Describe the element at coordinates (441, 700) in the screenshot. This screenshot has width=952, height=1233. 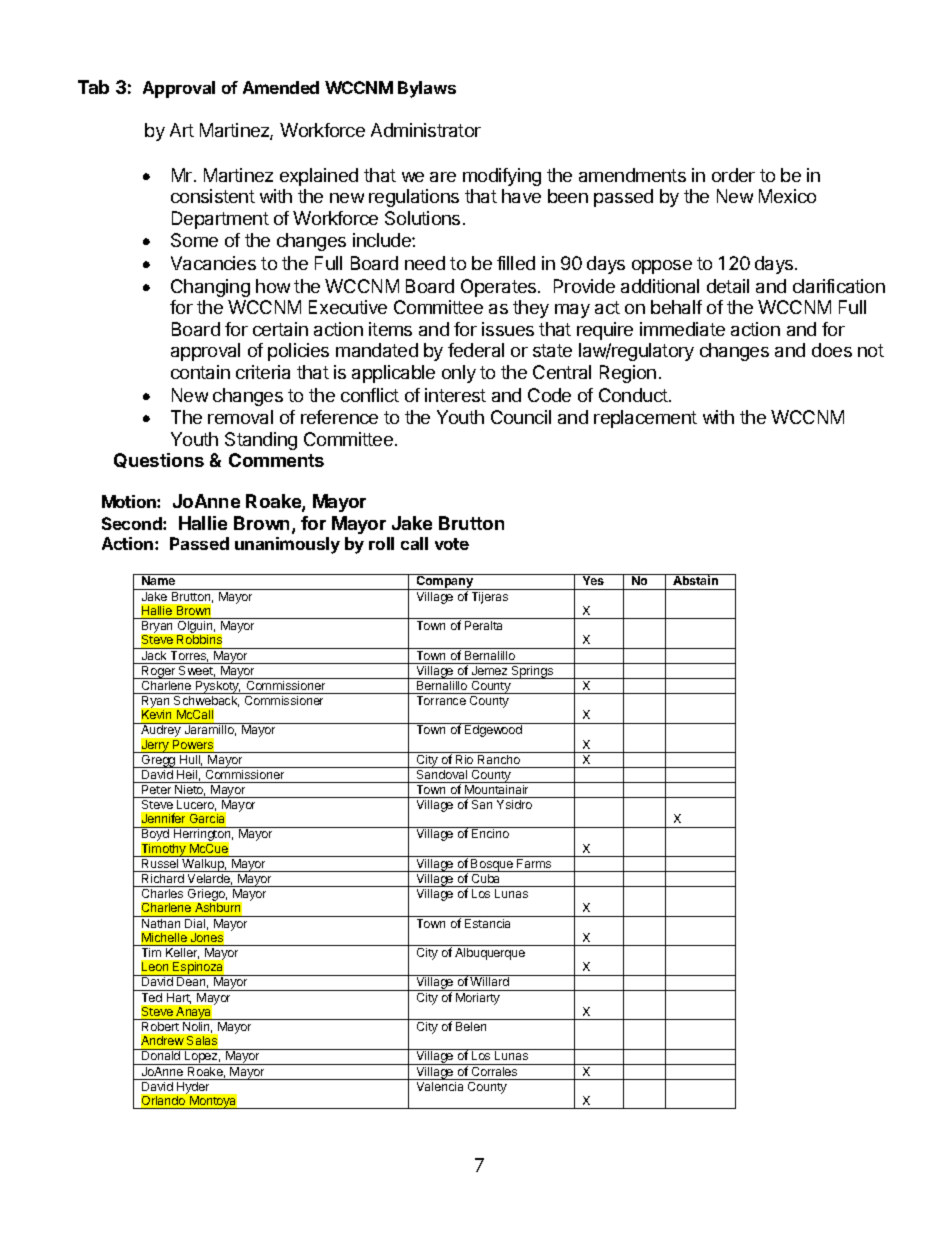
I see `Torrance` at that location.
